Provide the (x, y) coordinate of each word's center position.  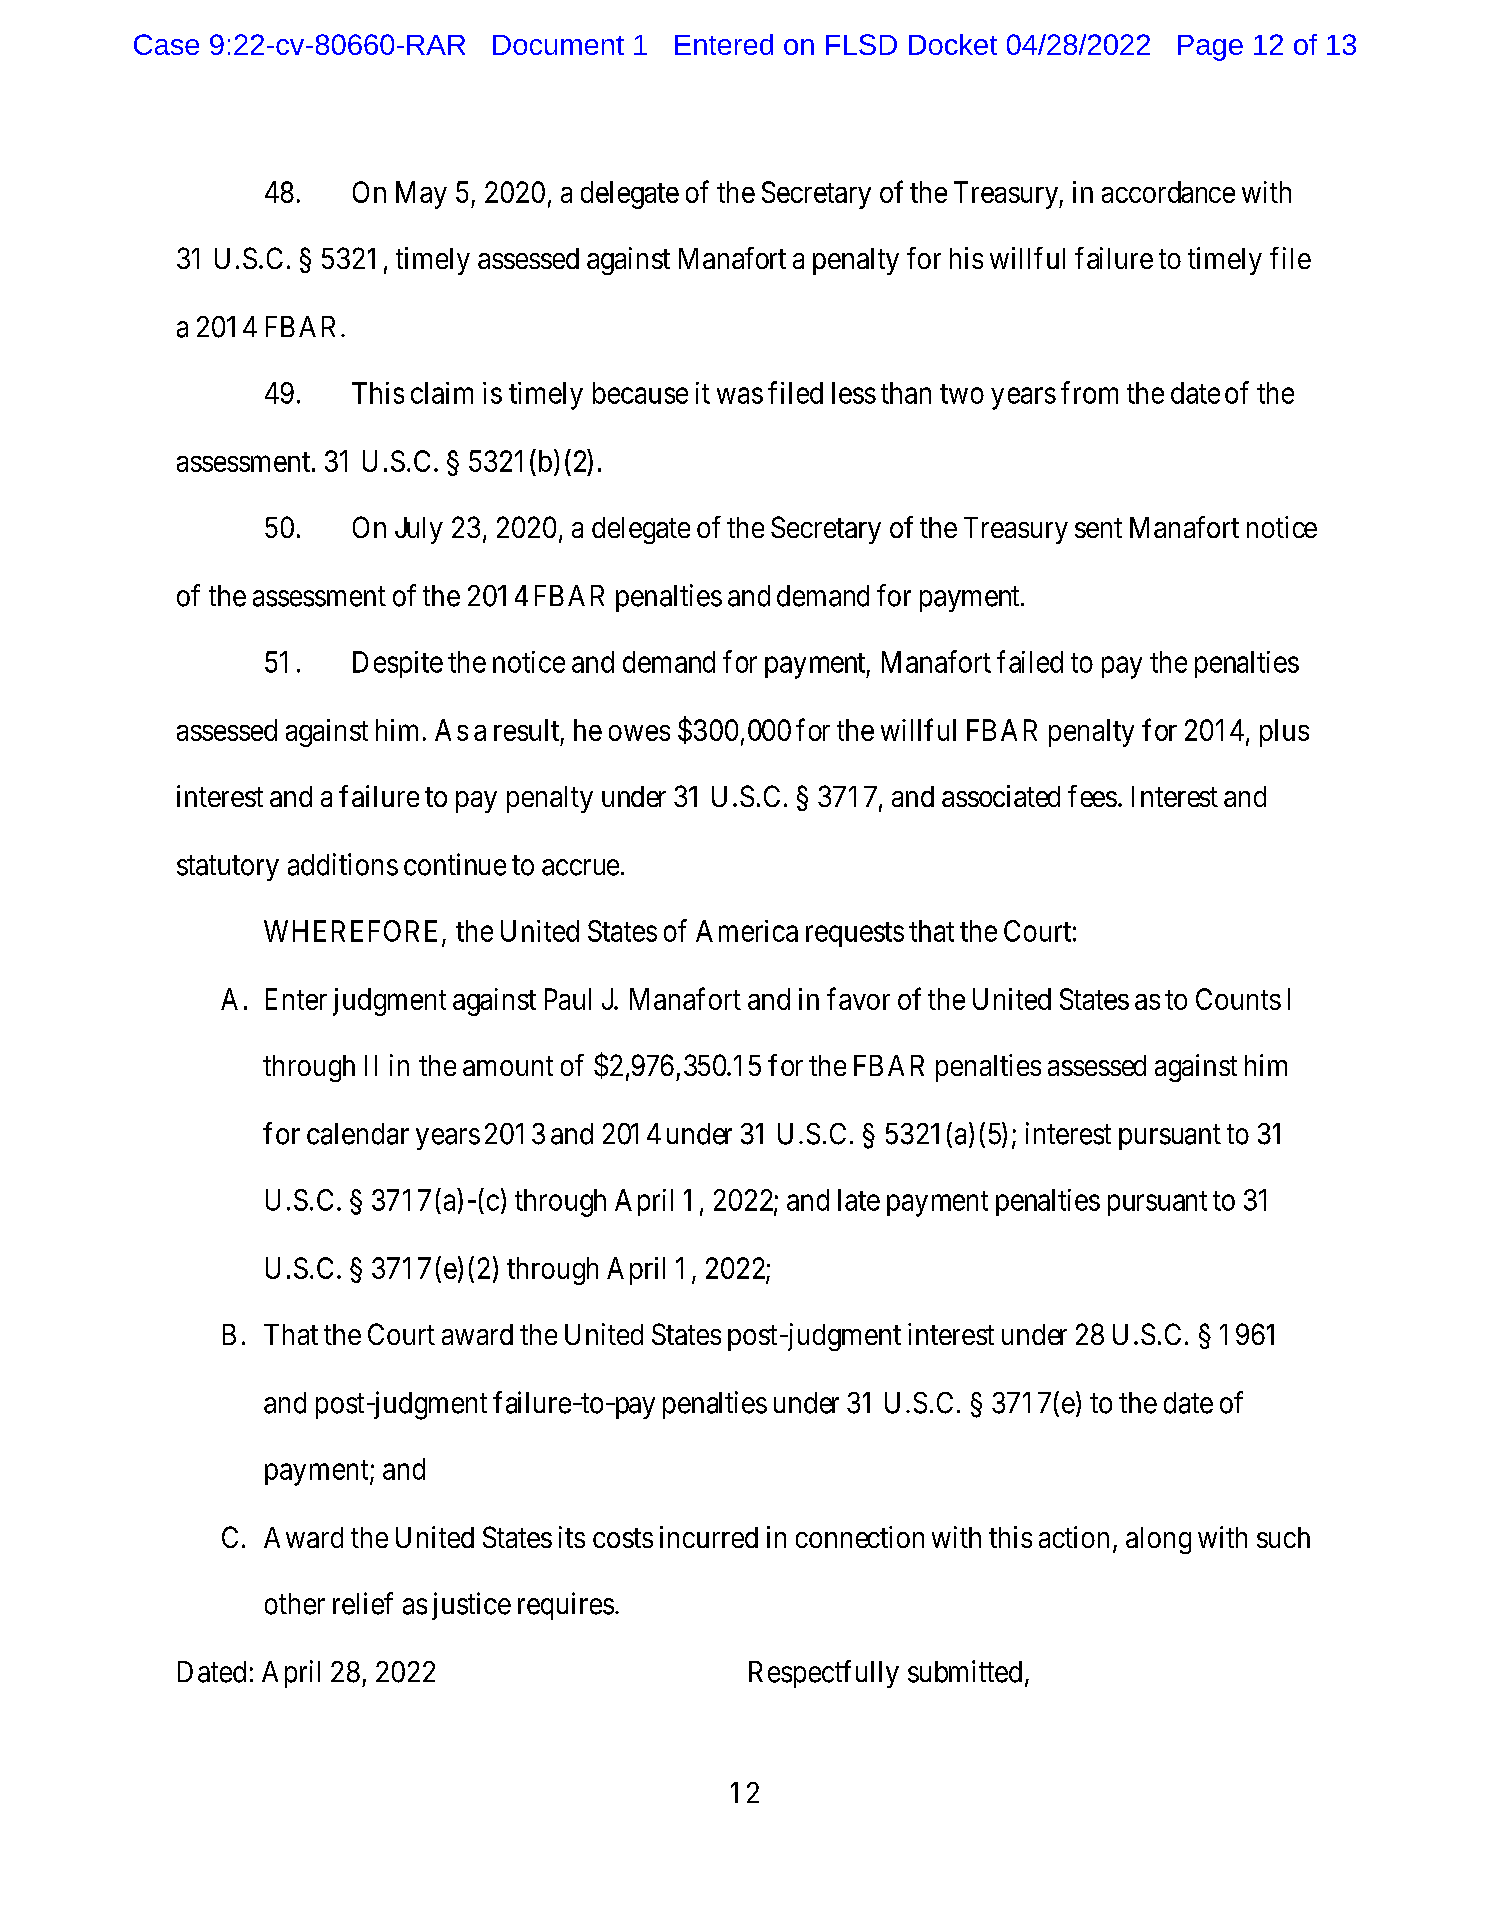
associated (1001, 796)
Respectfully (824, 1674)
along (1158, 1540)
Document (558, 45)
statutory (228, 868)
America (747, 931)
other (295, 1604)
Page (1210, 48)
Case (166, 44)
